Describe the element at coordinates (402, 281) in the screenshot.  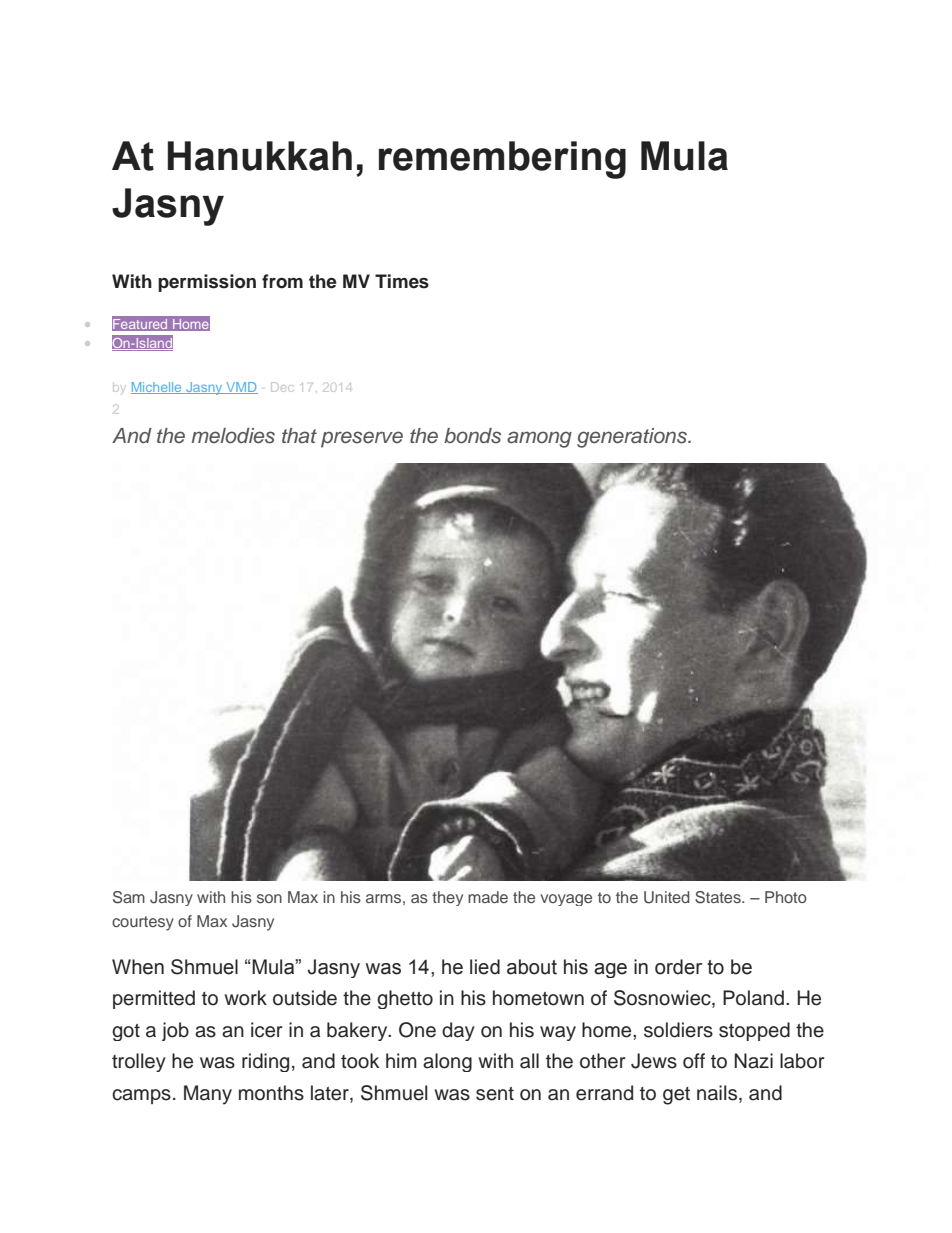
I see `Times` at that location.
